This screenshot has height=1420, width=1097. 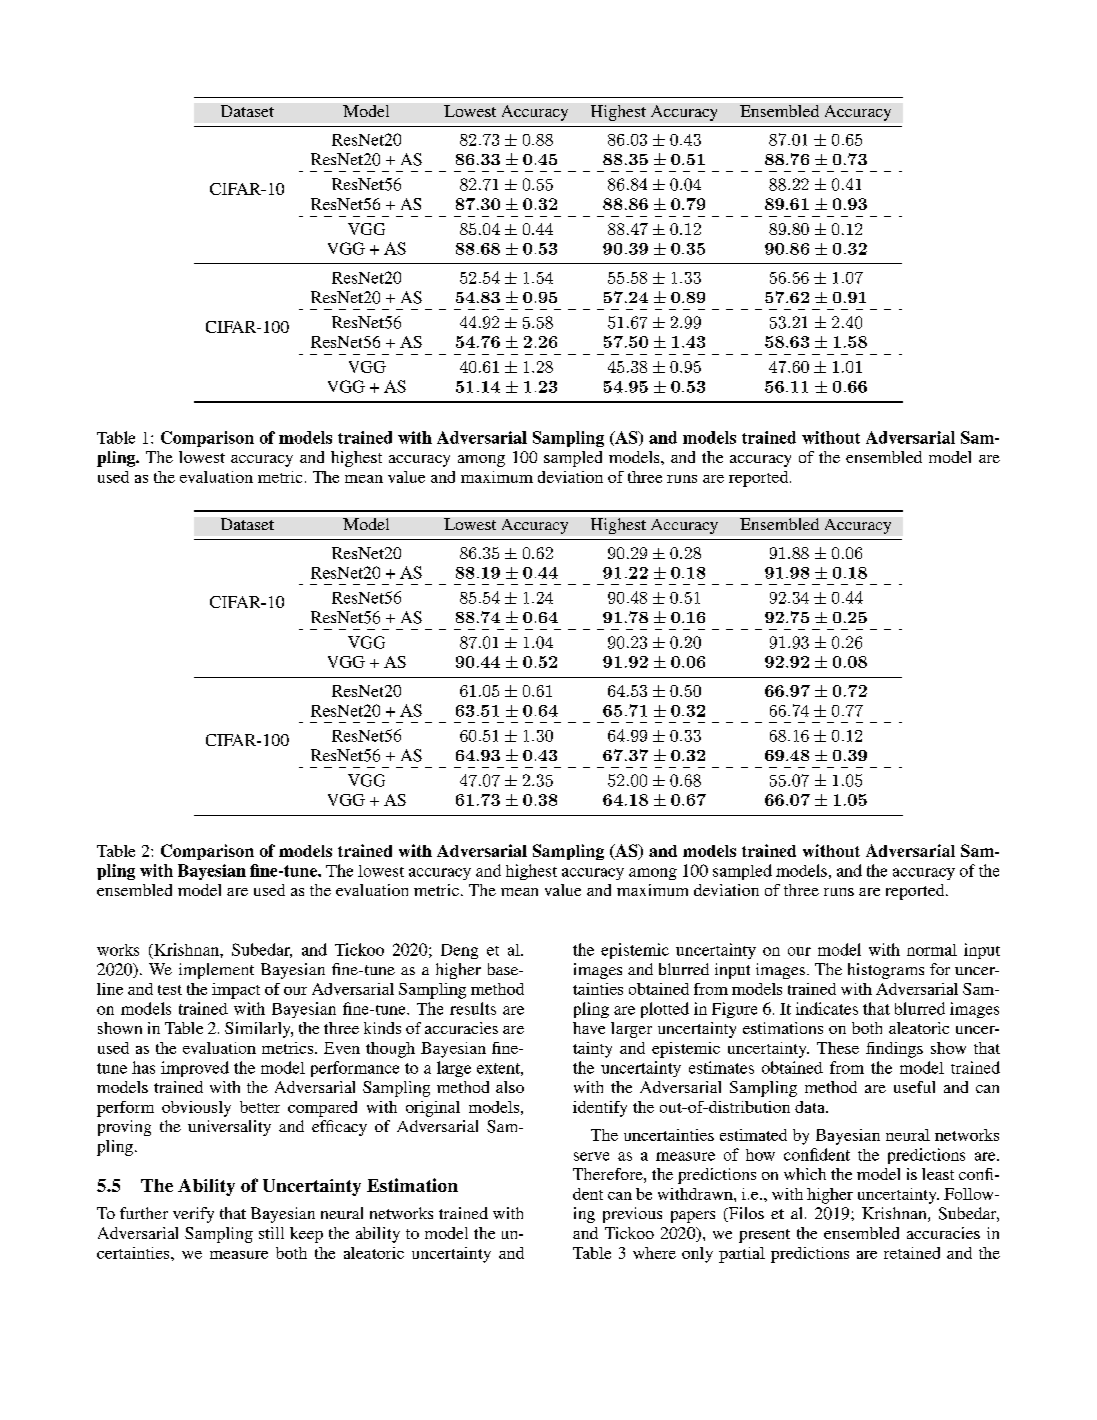 I want to click on histograms, so click(x=886, y=971).
